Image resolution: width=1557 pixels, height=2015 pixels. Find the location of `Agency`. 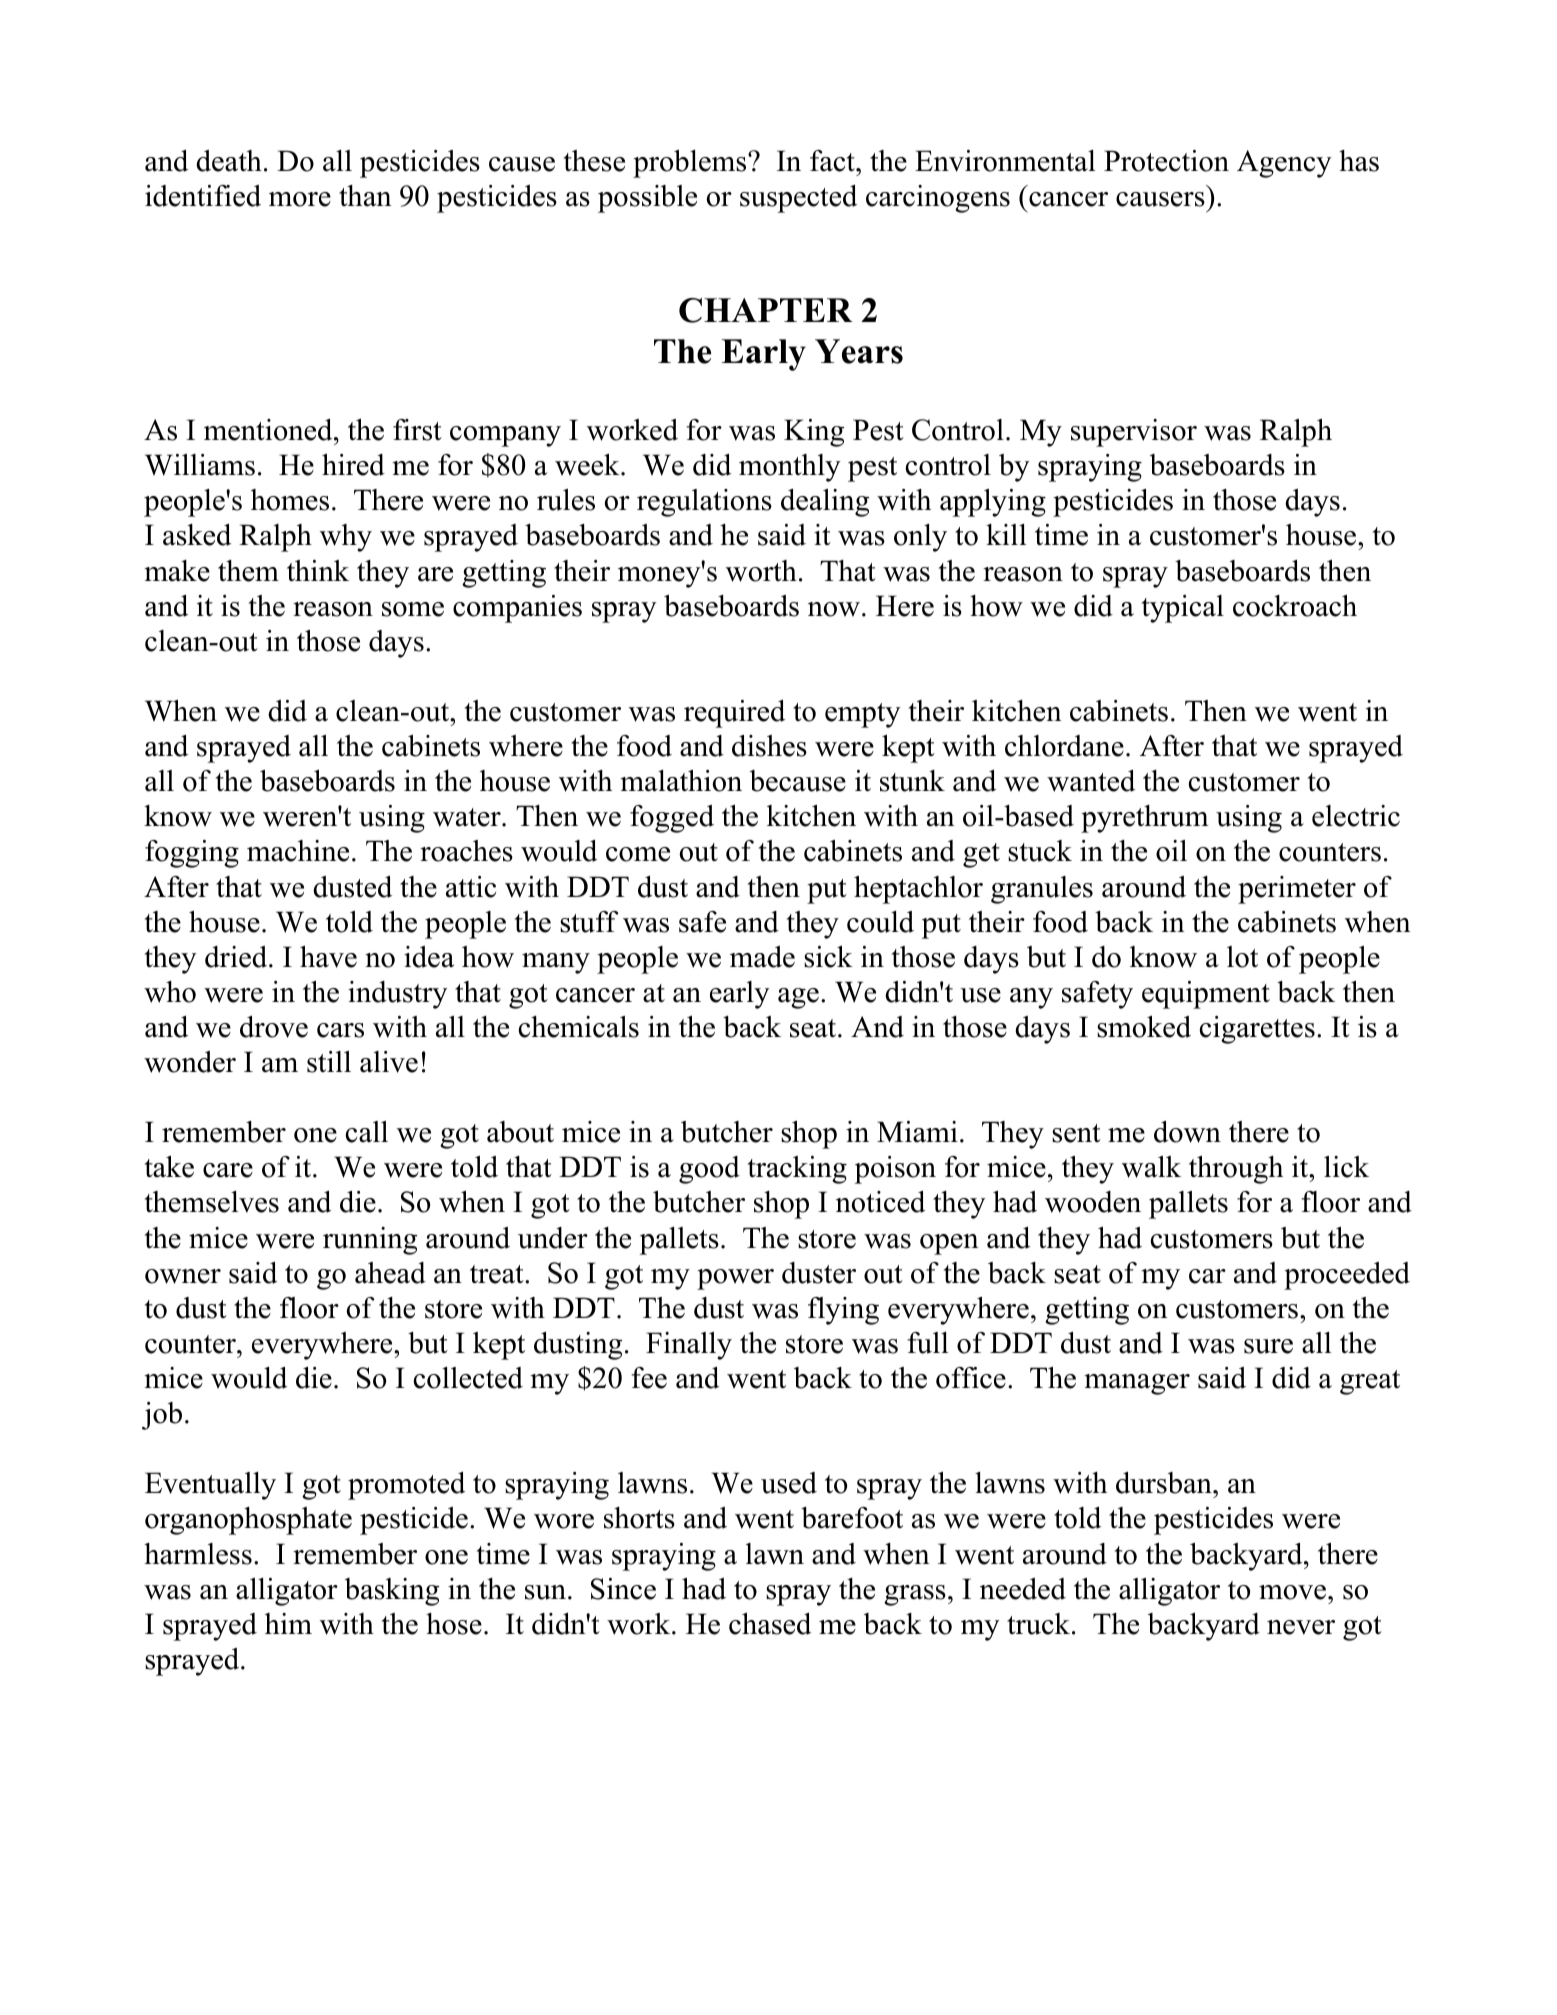

Agency is located at coordinates (1284, 164).
